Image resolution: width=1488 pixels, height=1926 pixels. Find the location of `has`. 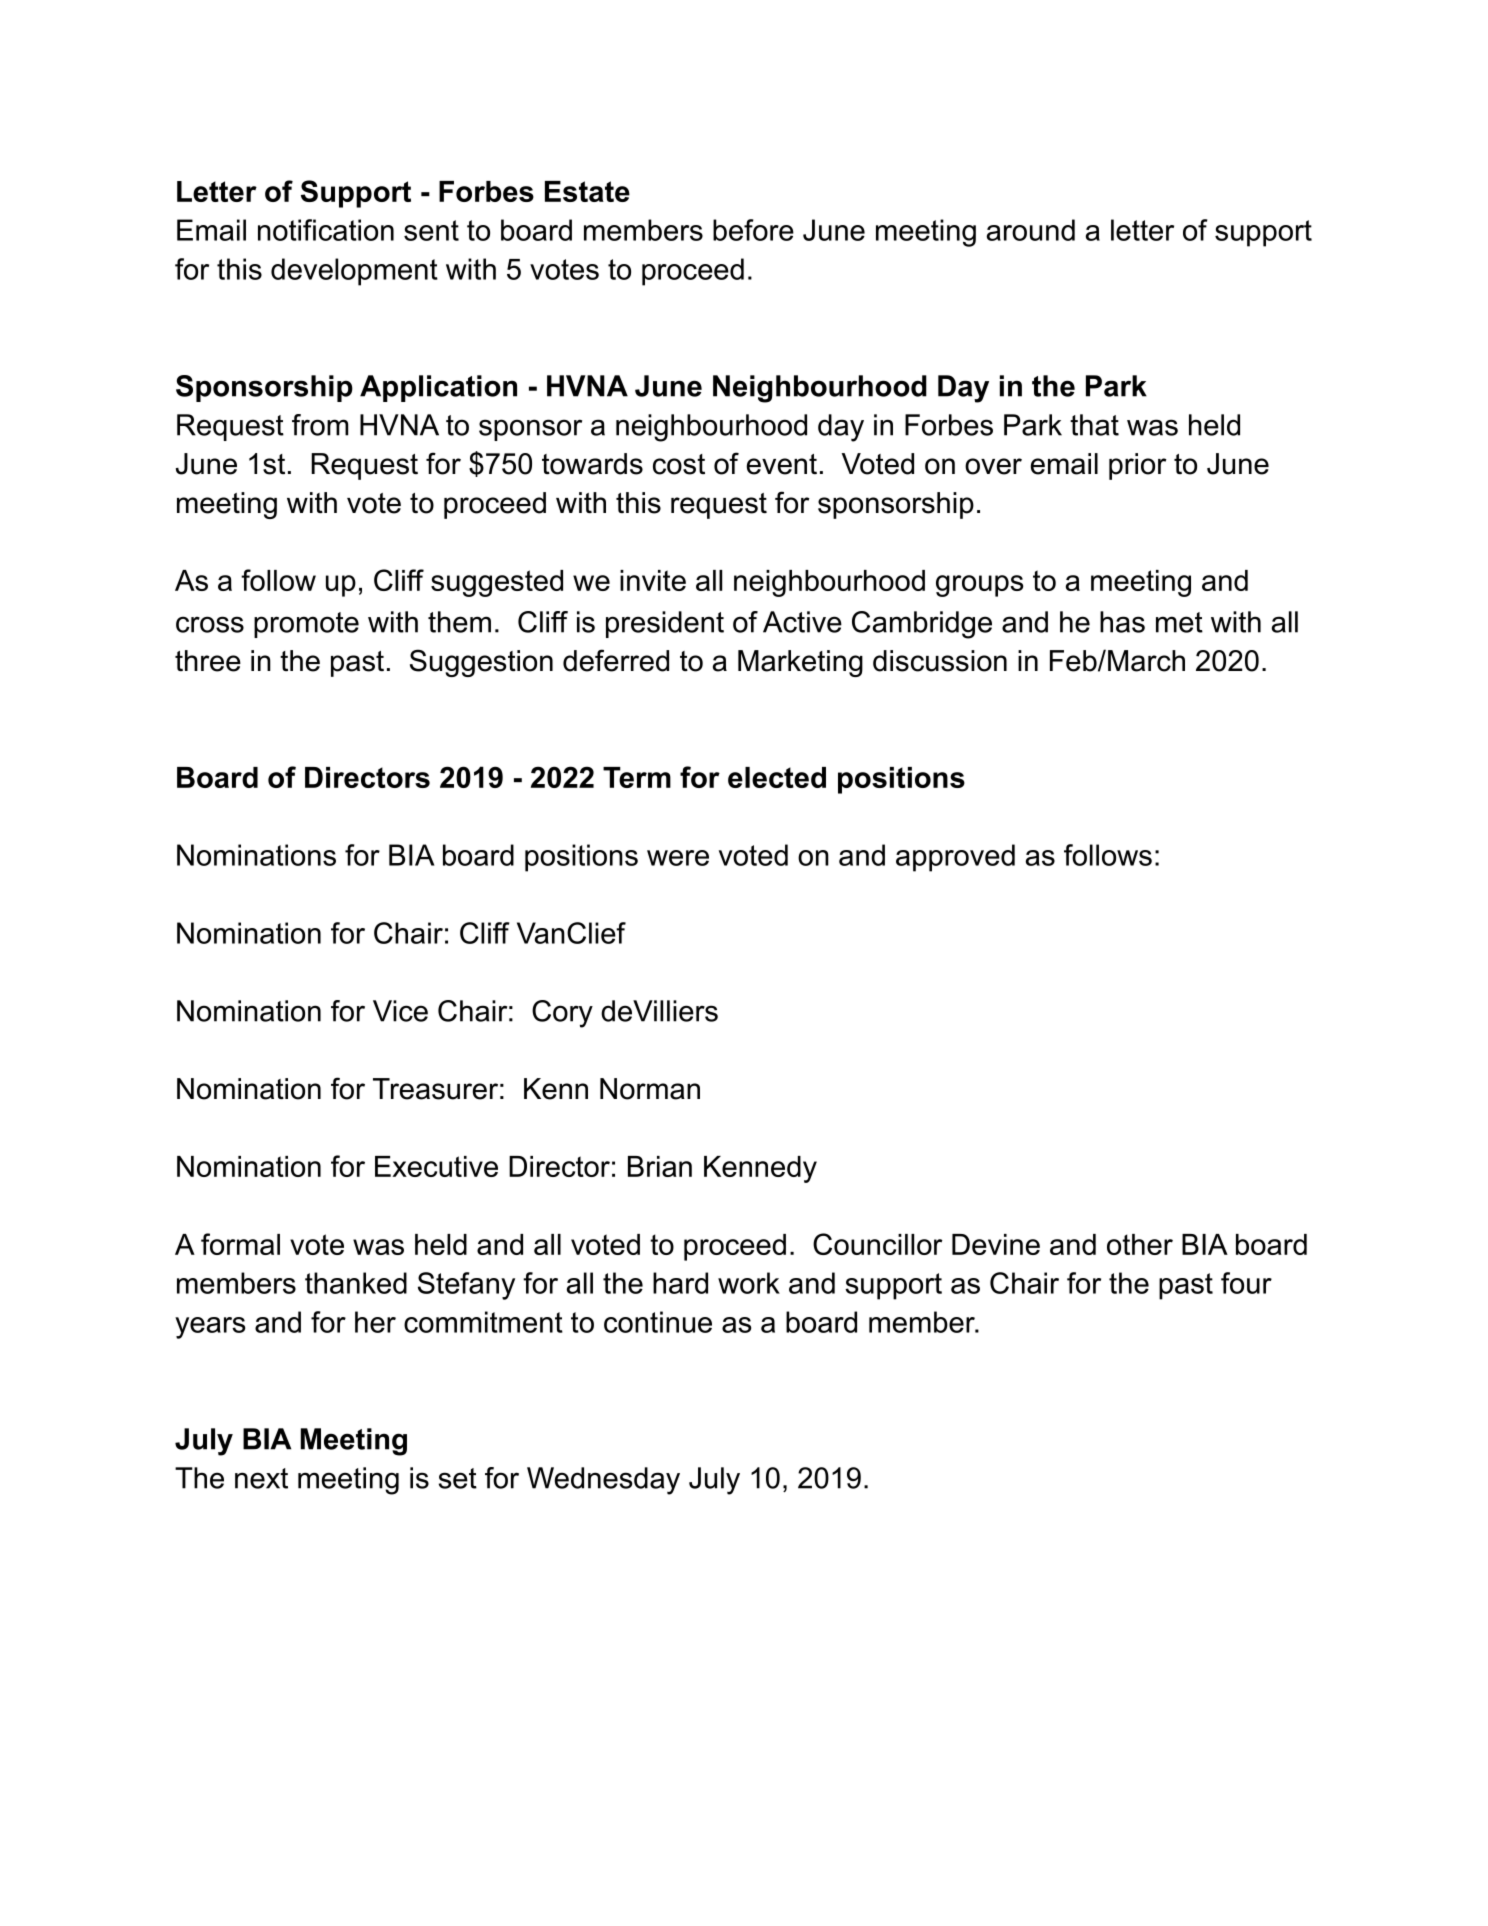

has is located at coordinates (1122, 622).
